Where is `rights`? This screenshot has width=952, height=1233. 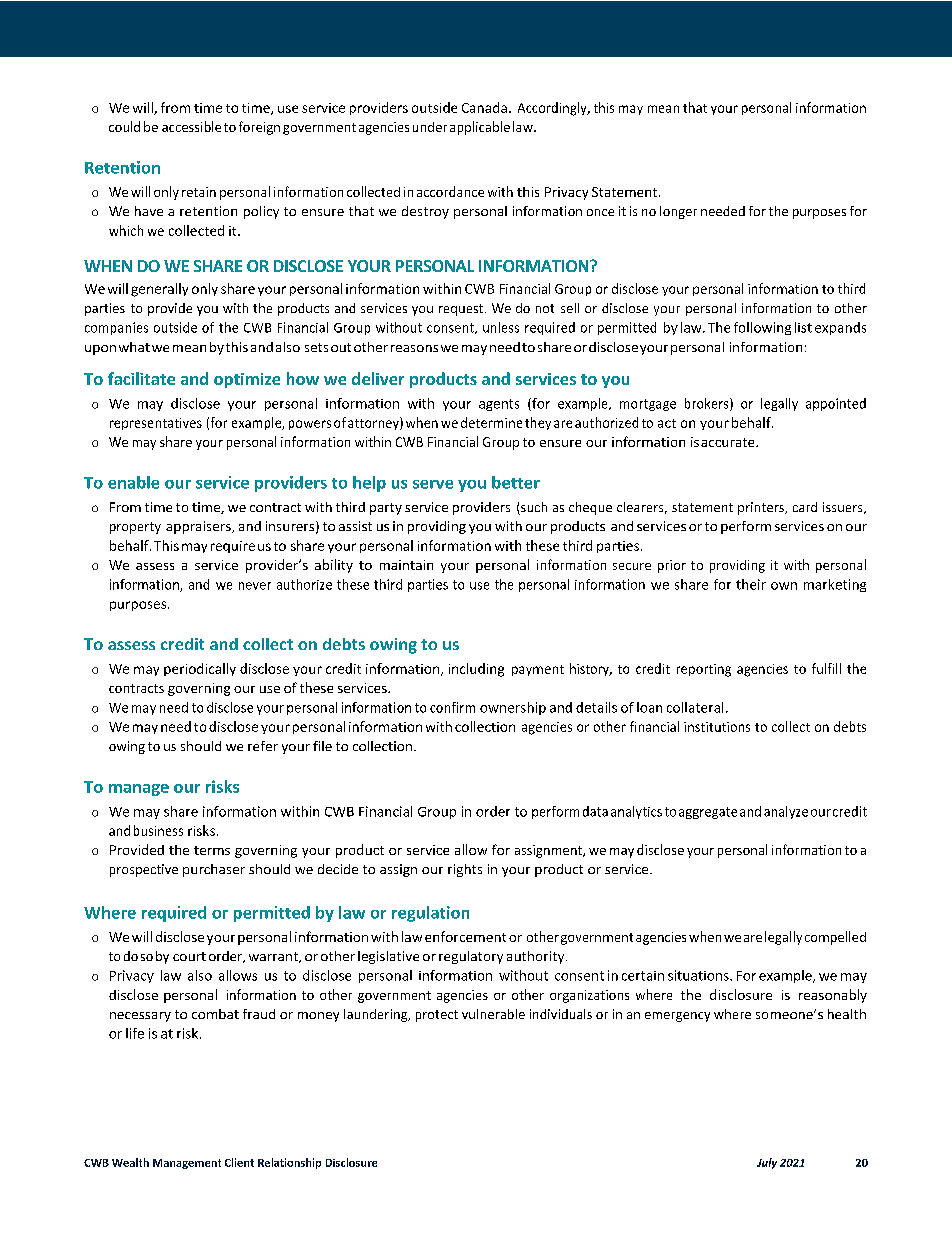
rights is located at coordinates (465, 870).
